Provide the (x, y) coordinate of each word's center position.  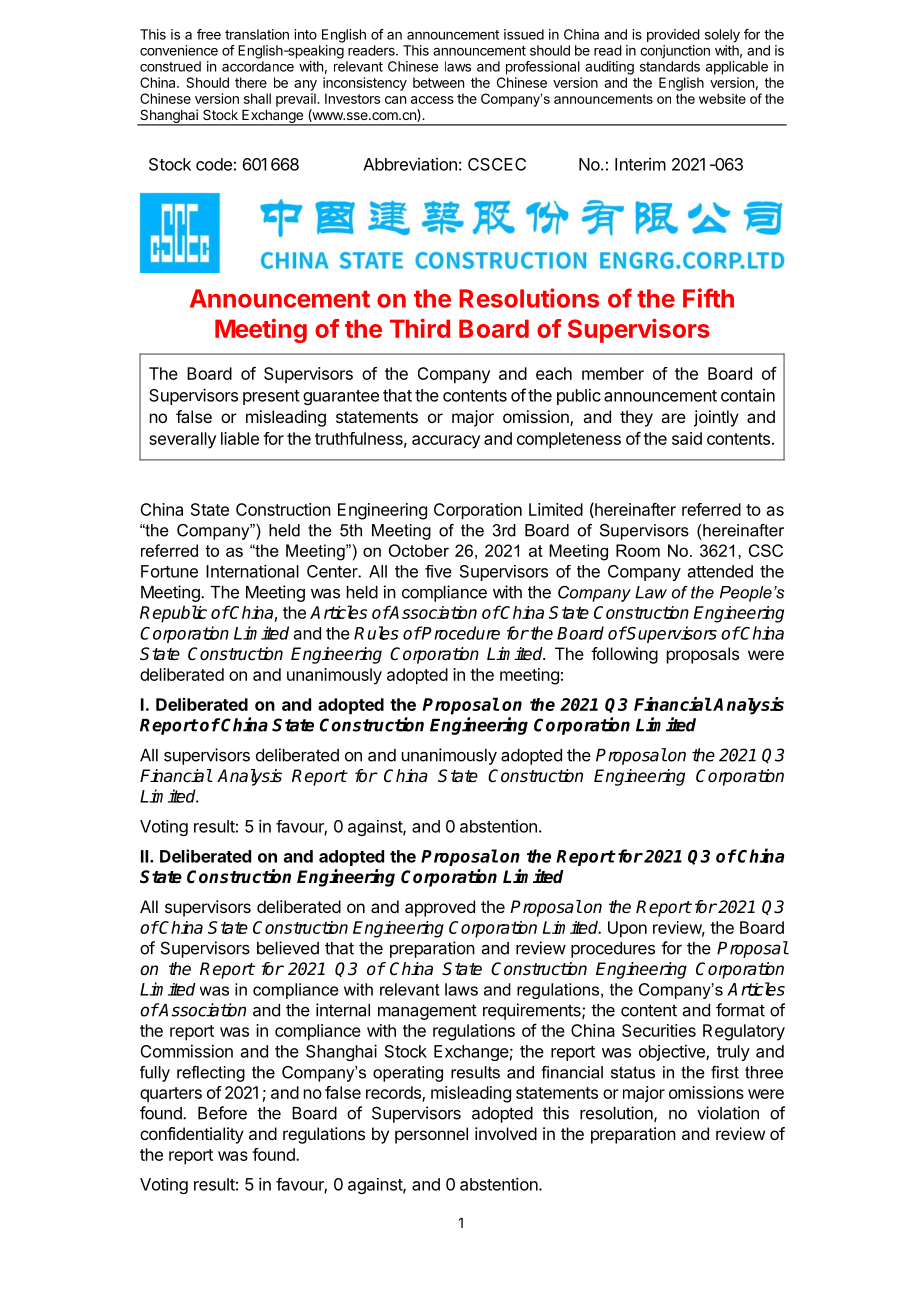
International (252, 571)
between (438, 82)
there (251, 82)
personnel (431, 1135)
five (438, 571)
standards (670, 66)
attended (720, 571)
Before (222, 1113)
